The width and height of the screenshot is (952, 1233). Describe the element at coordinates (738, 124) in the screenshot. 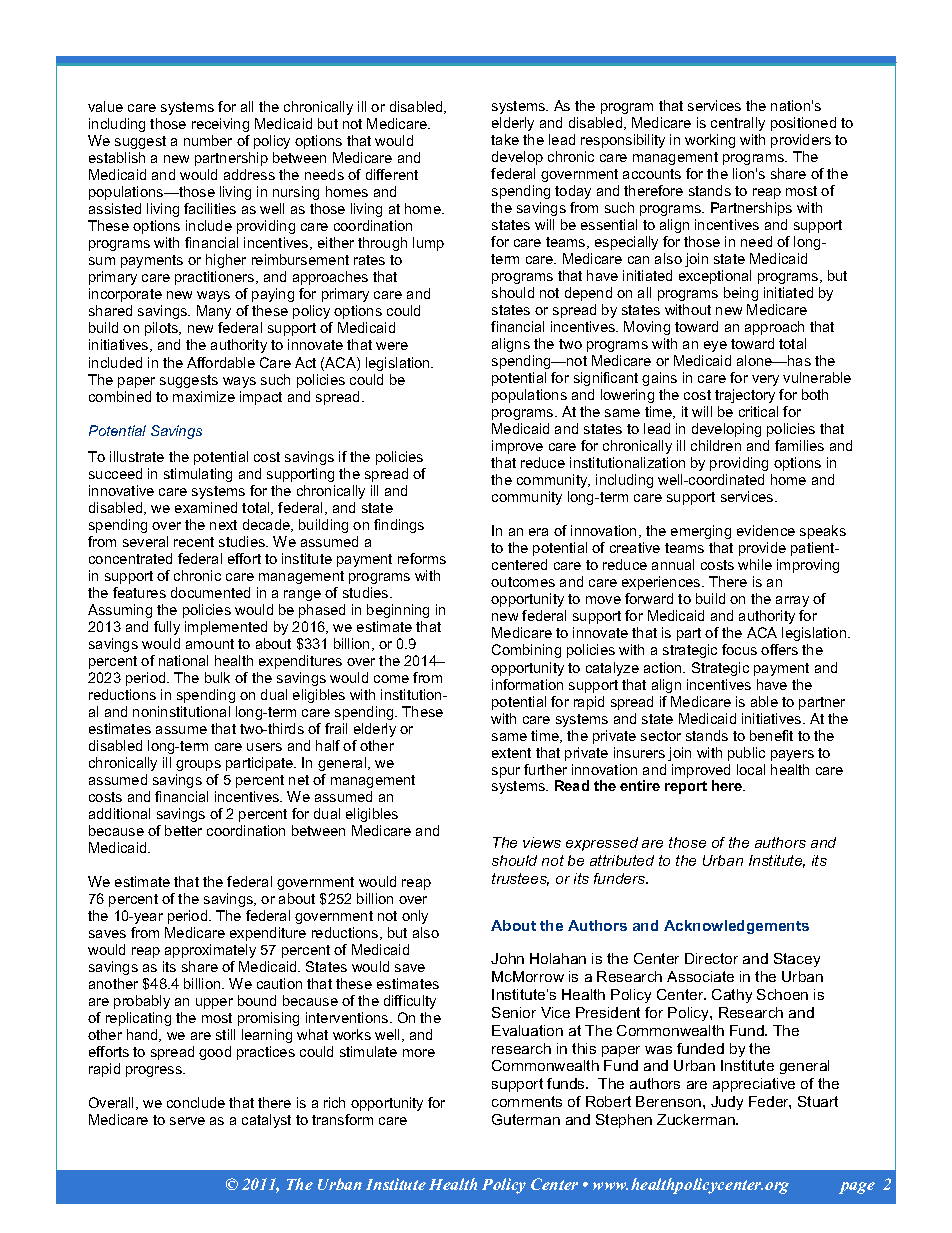

I see `centrally` at that location.
